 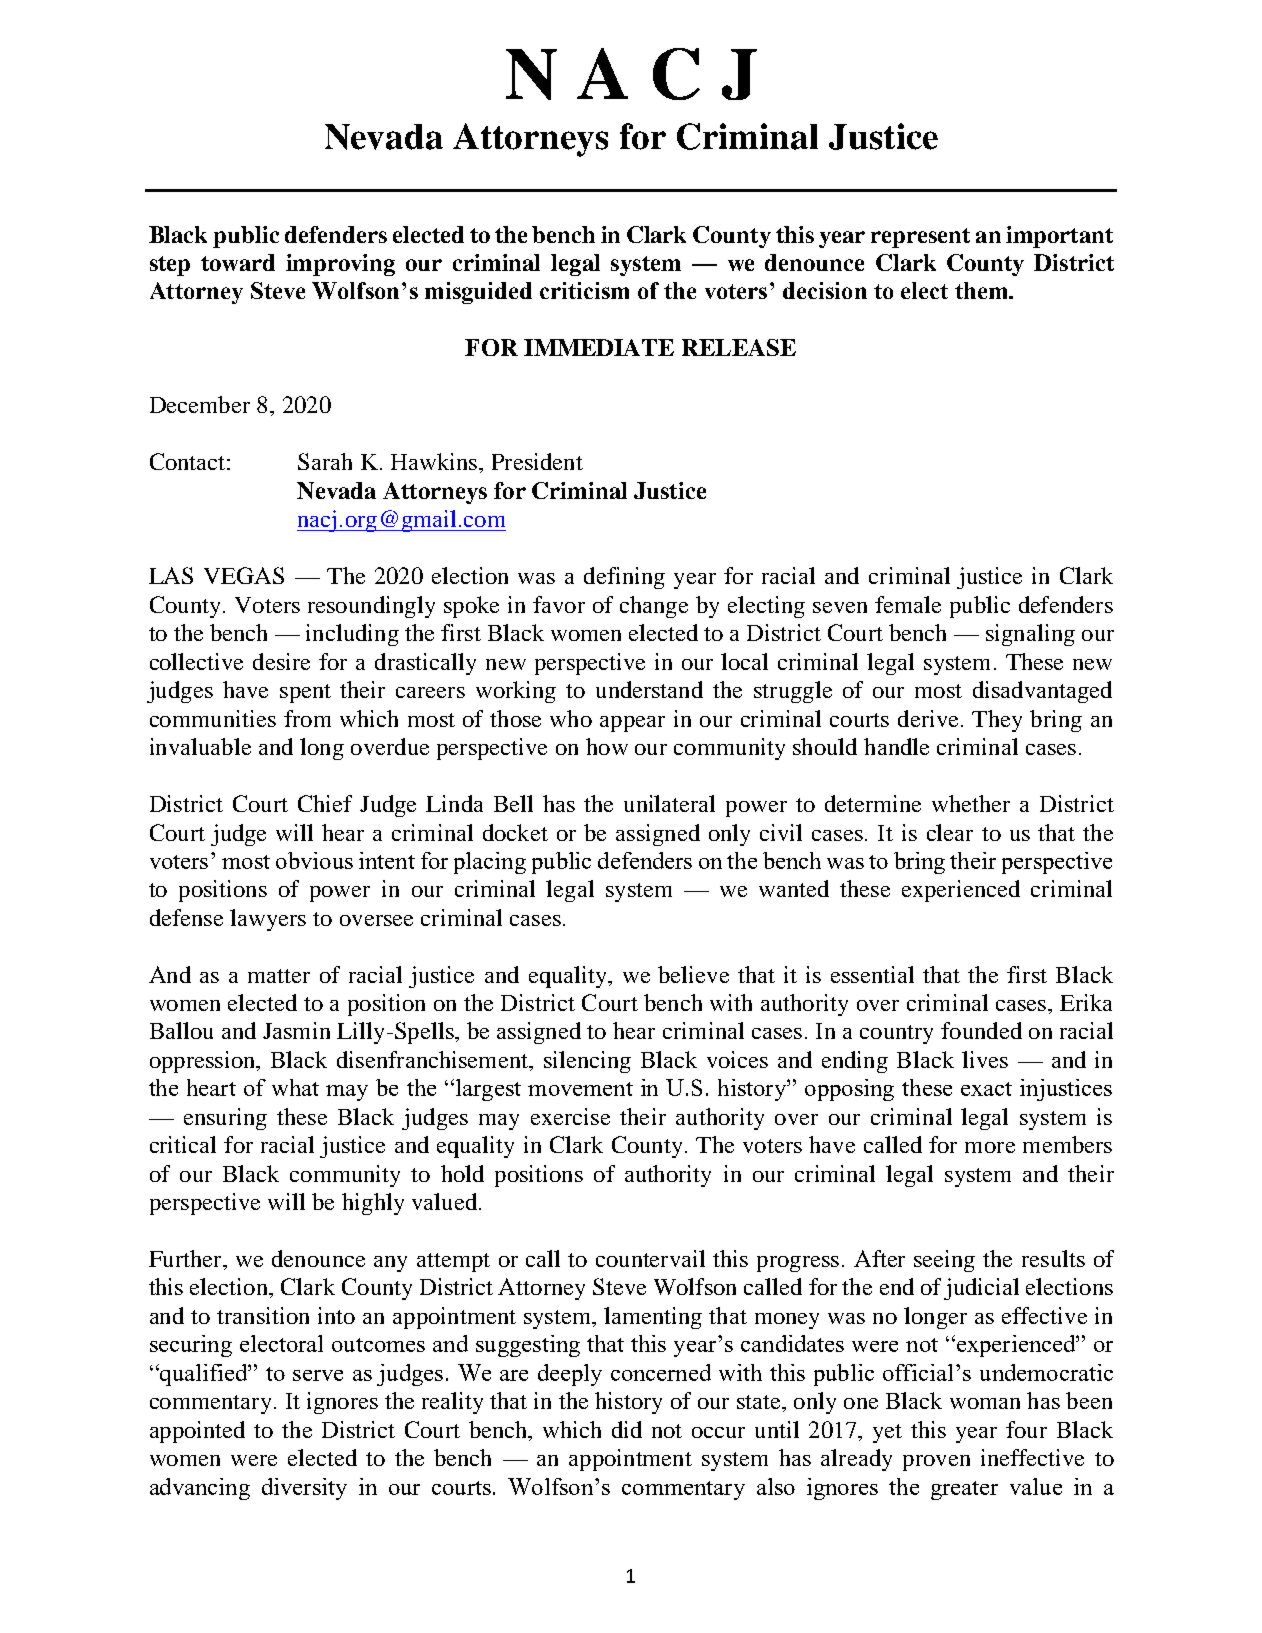 I want to click on unilateral, so click(x=669, y=803).
